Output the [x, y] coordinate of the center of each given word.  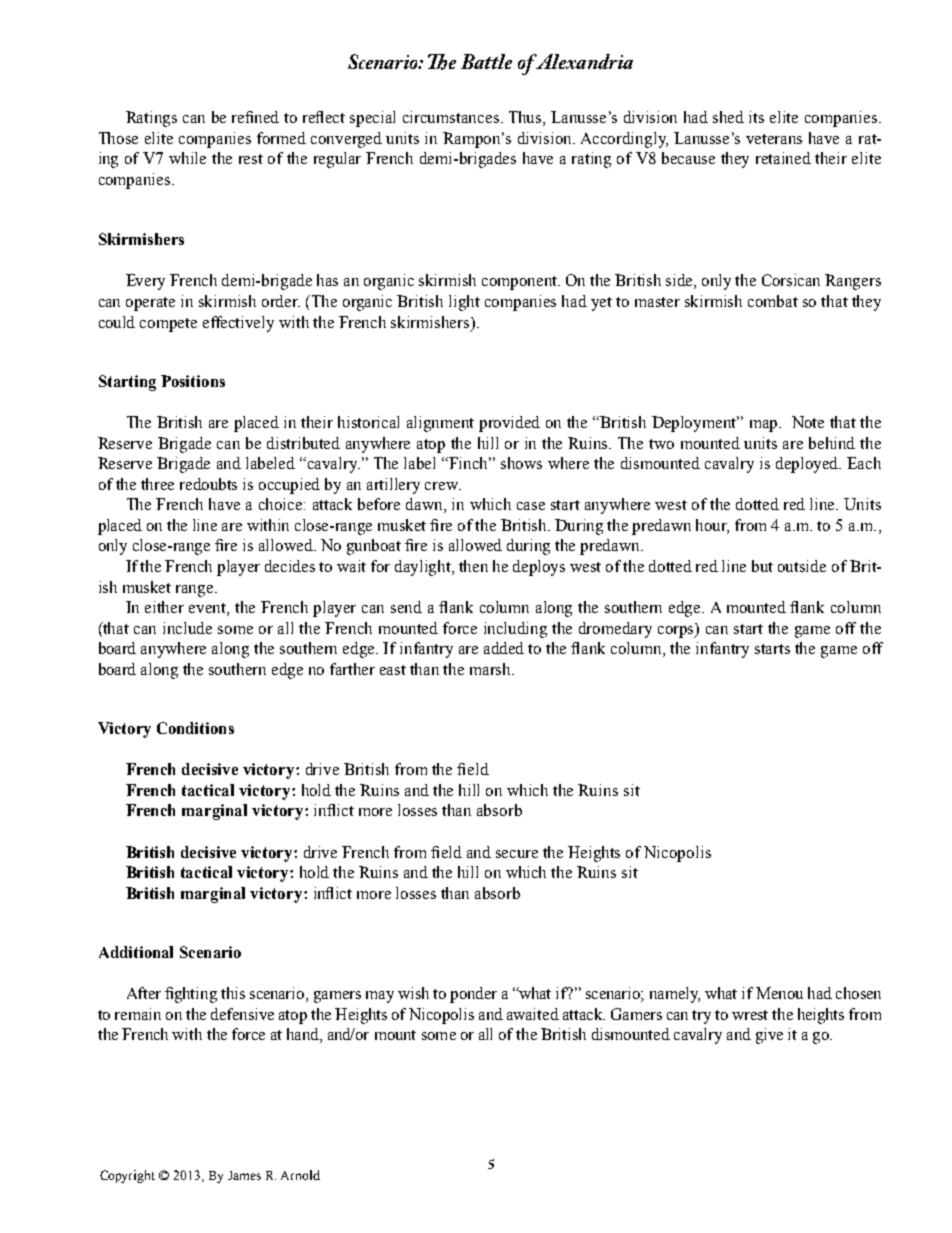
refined [255, 117]
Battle [486, 61]
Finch [470, 463]
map [765, 426]
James [244, 1175]
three [157, 484]
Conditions [195, 728]
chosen [858, 993]
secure [517, 854]
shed [728, 117]
